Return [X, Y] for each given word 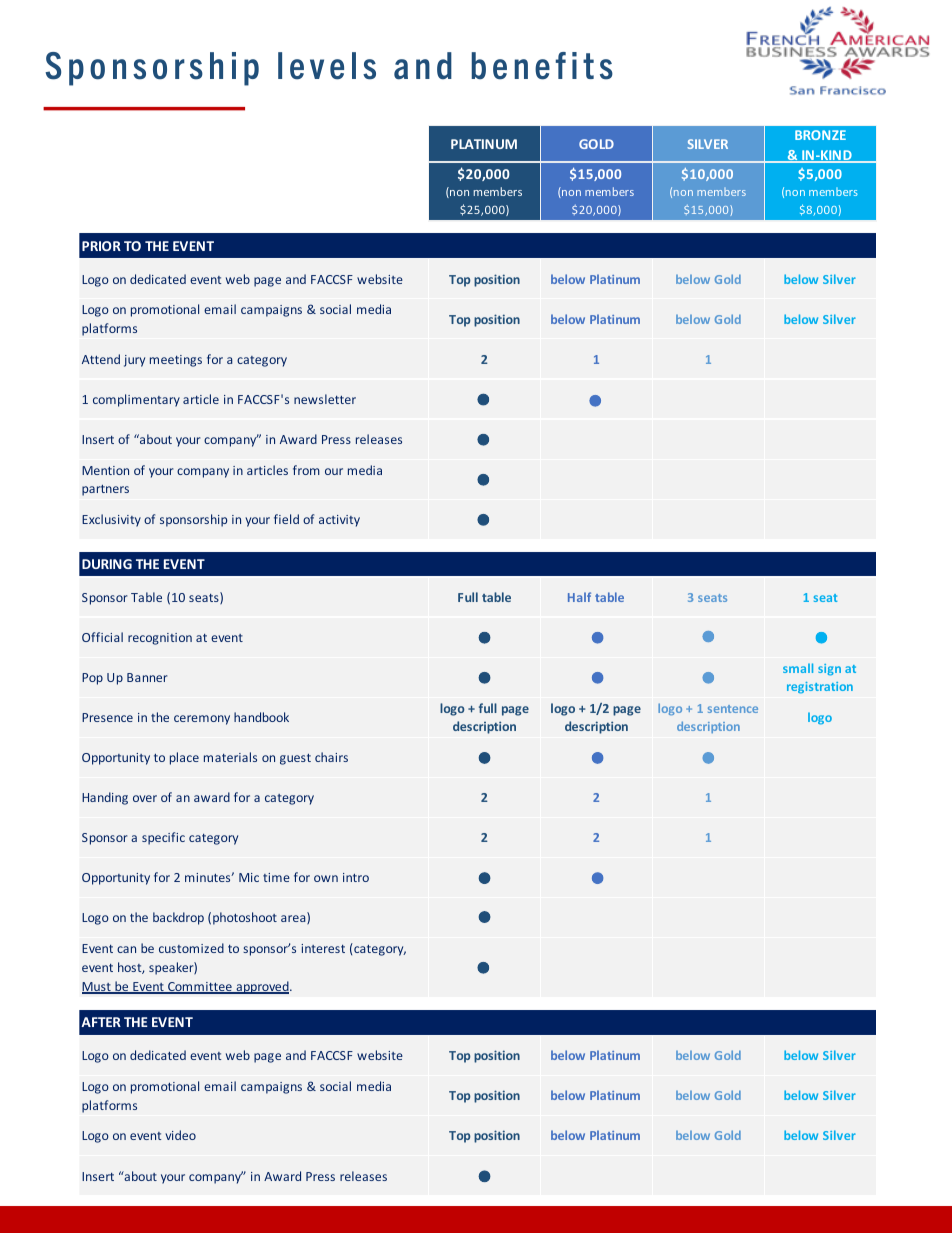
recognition [160, 639]
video [180, 1135]
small [798, 668]
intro [356, 877]
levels [327, 66]
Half [579, 597]
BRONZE [820, 135]
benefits [542, 66]
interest [323, 948]
